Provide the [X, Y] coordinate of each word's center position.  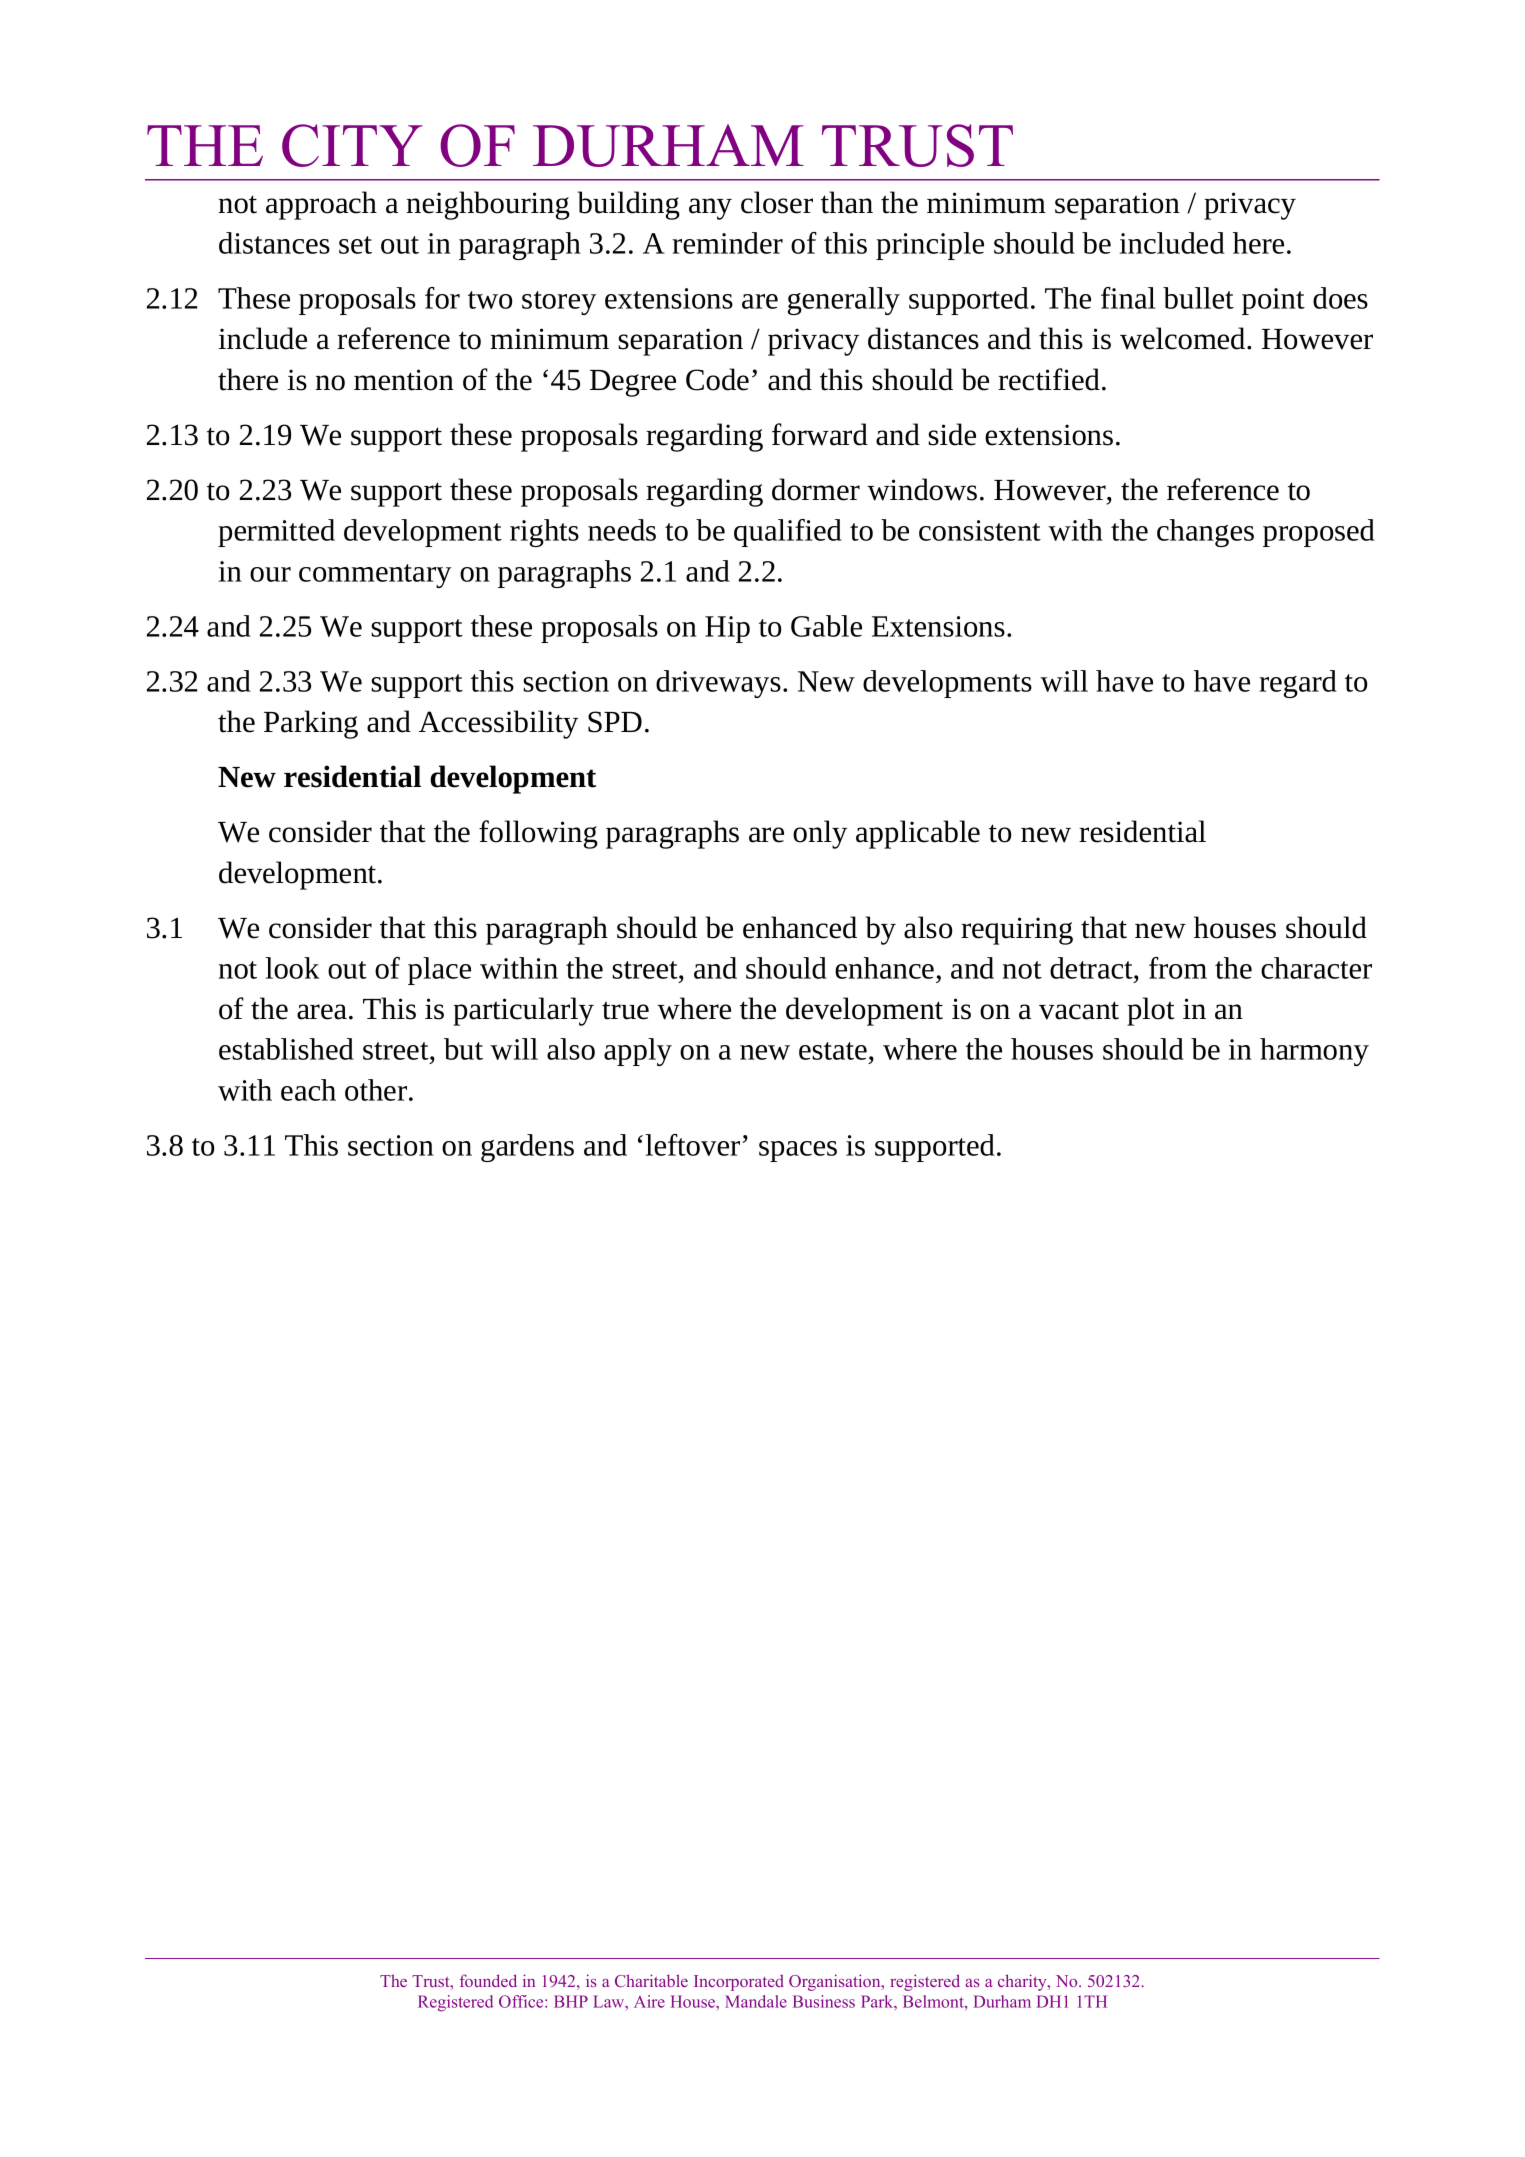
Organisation [836, 1982]
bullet [1198, 298]
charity [1023, 1982]
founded [488, 1980]
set [355, 245]
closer [777, 202]
